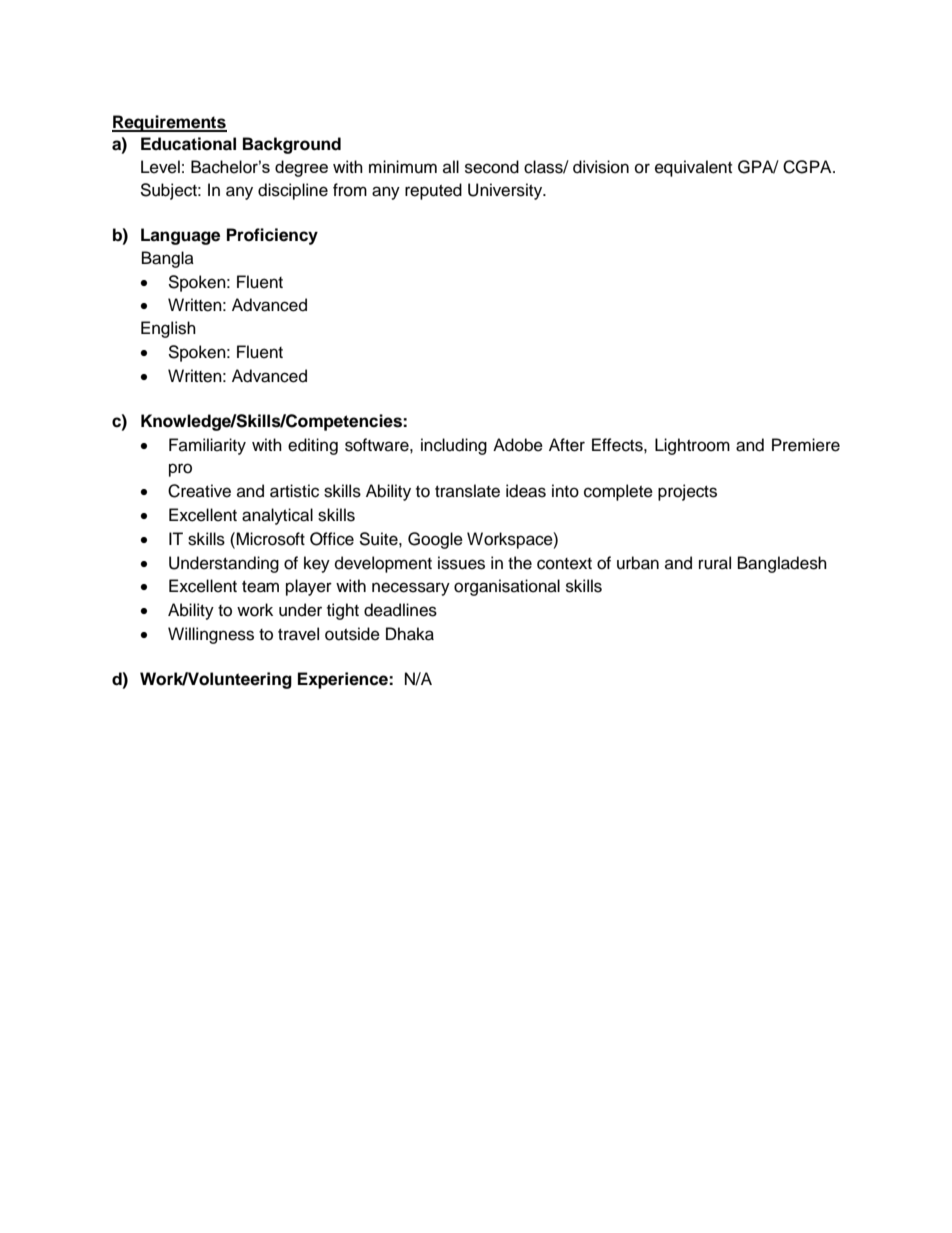  Describe the element at coordinates (188, 144) in the page. I see `Educational` at that location.
